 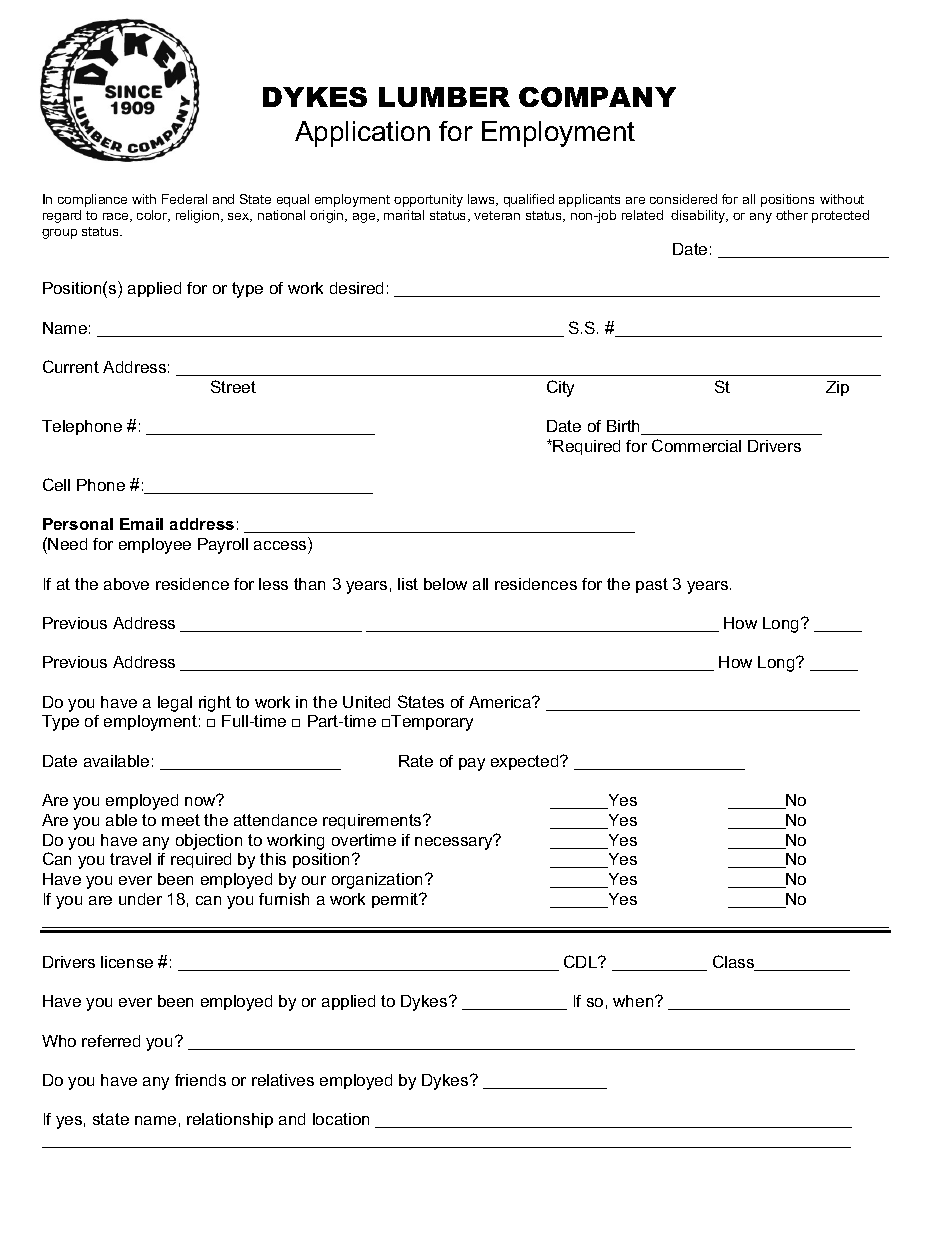 What do you see at coordinates (184, 199) in the image?
I see `Federal` at bounding box center [184, 199].
